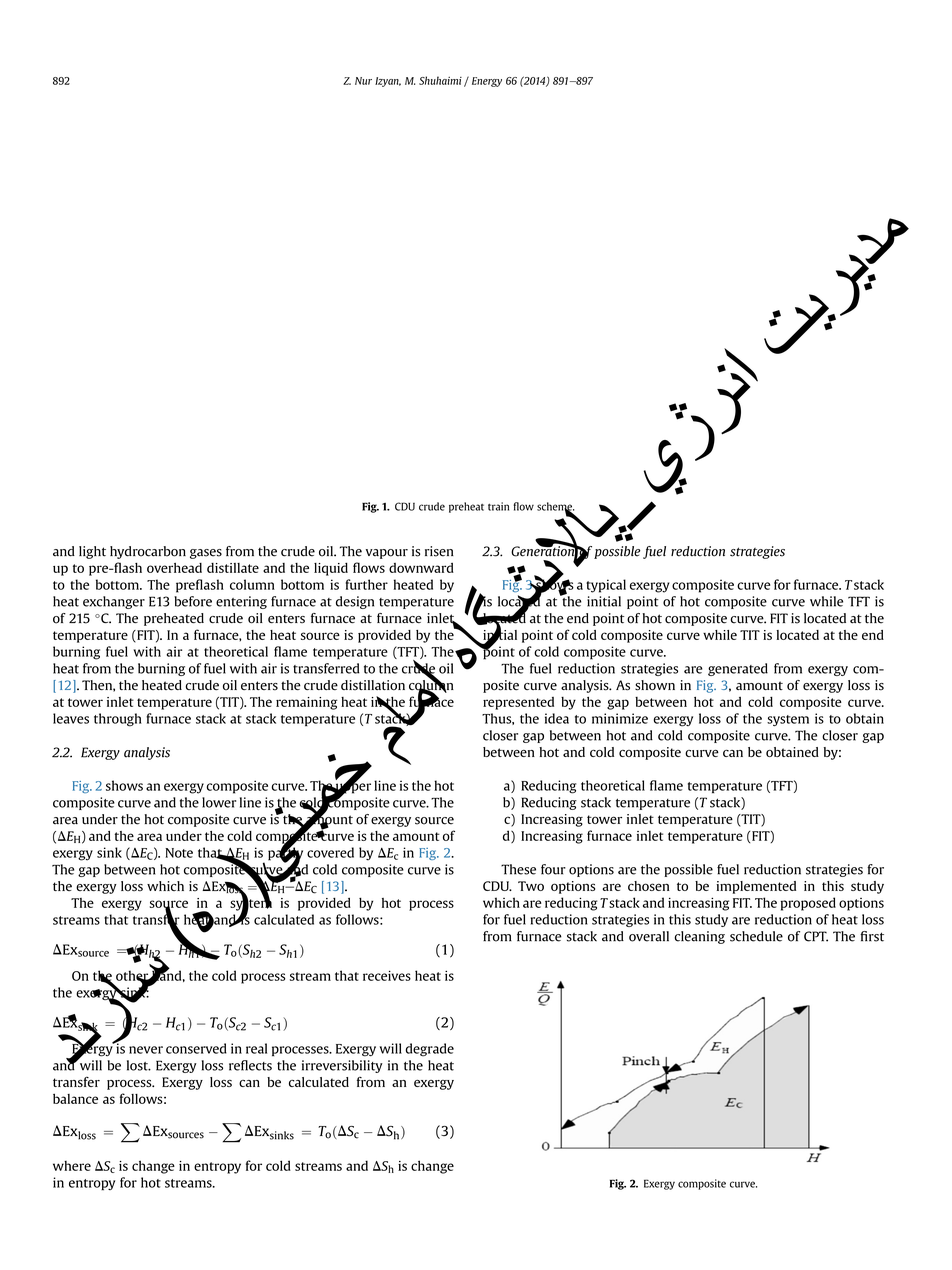 The image size is (952, 1270). What do you see at coordinates (518, 869) in the screenshot?
I see `These` at bounding box center [518, 869].
